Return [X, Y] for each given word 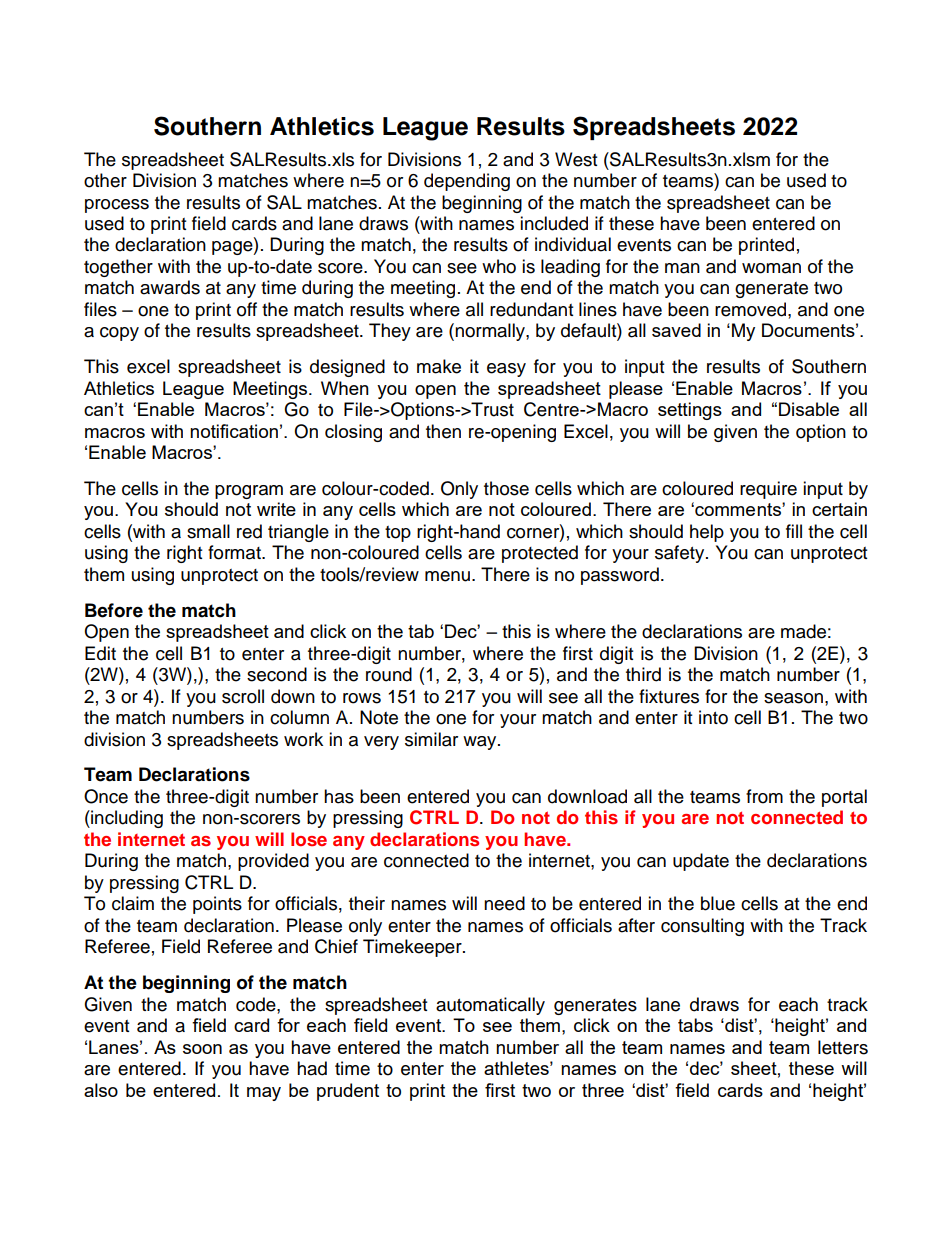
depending [467, 182]
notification [234, 431]
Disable [809, 409]
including [126, 819]
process [117, 206]
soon [202, 1049]
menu [447, 576]
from [764, 796]
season [795, 698]
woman [771, 268]
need [504, 903]
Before [114, 610]
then [443, 431]
